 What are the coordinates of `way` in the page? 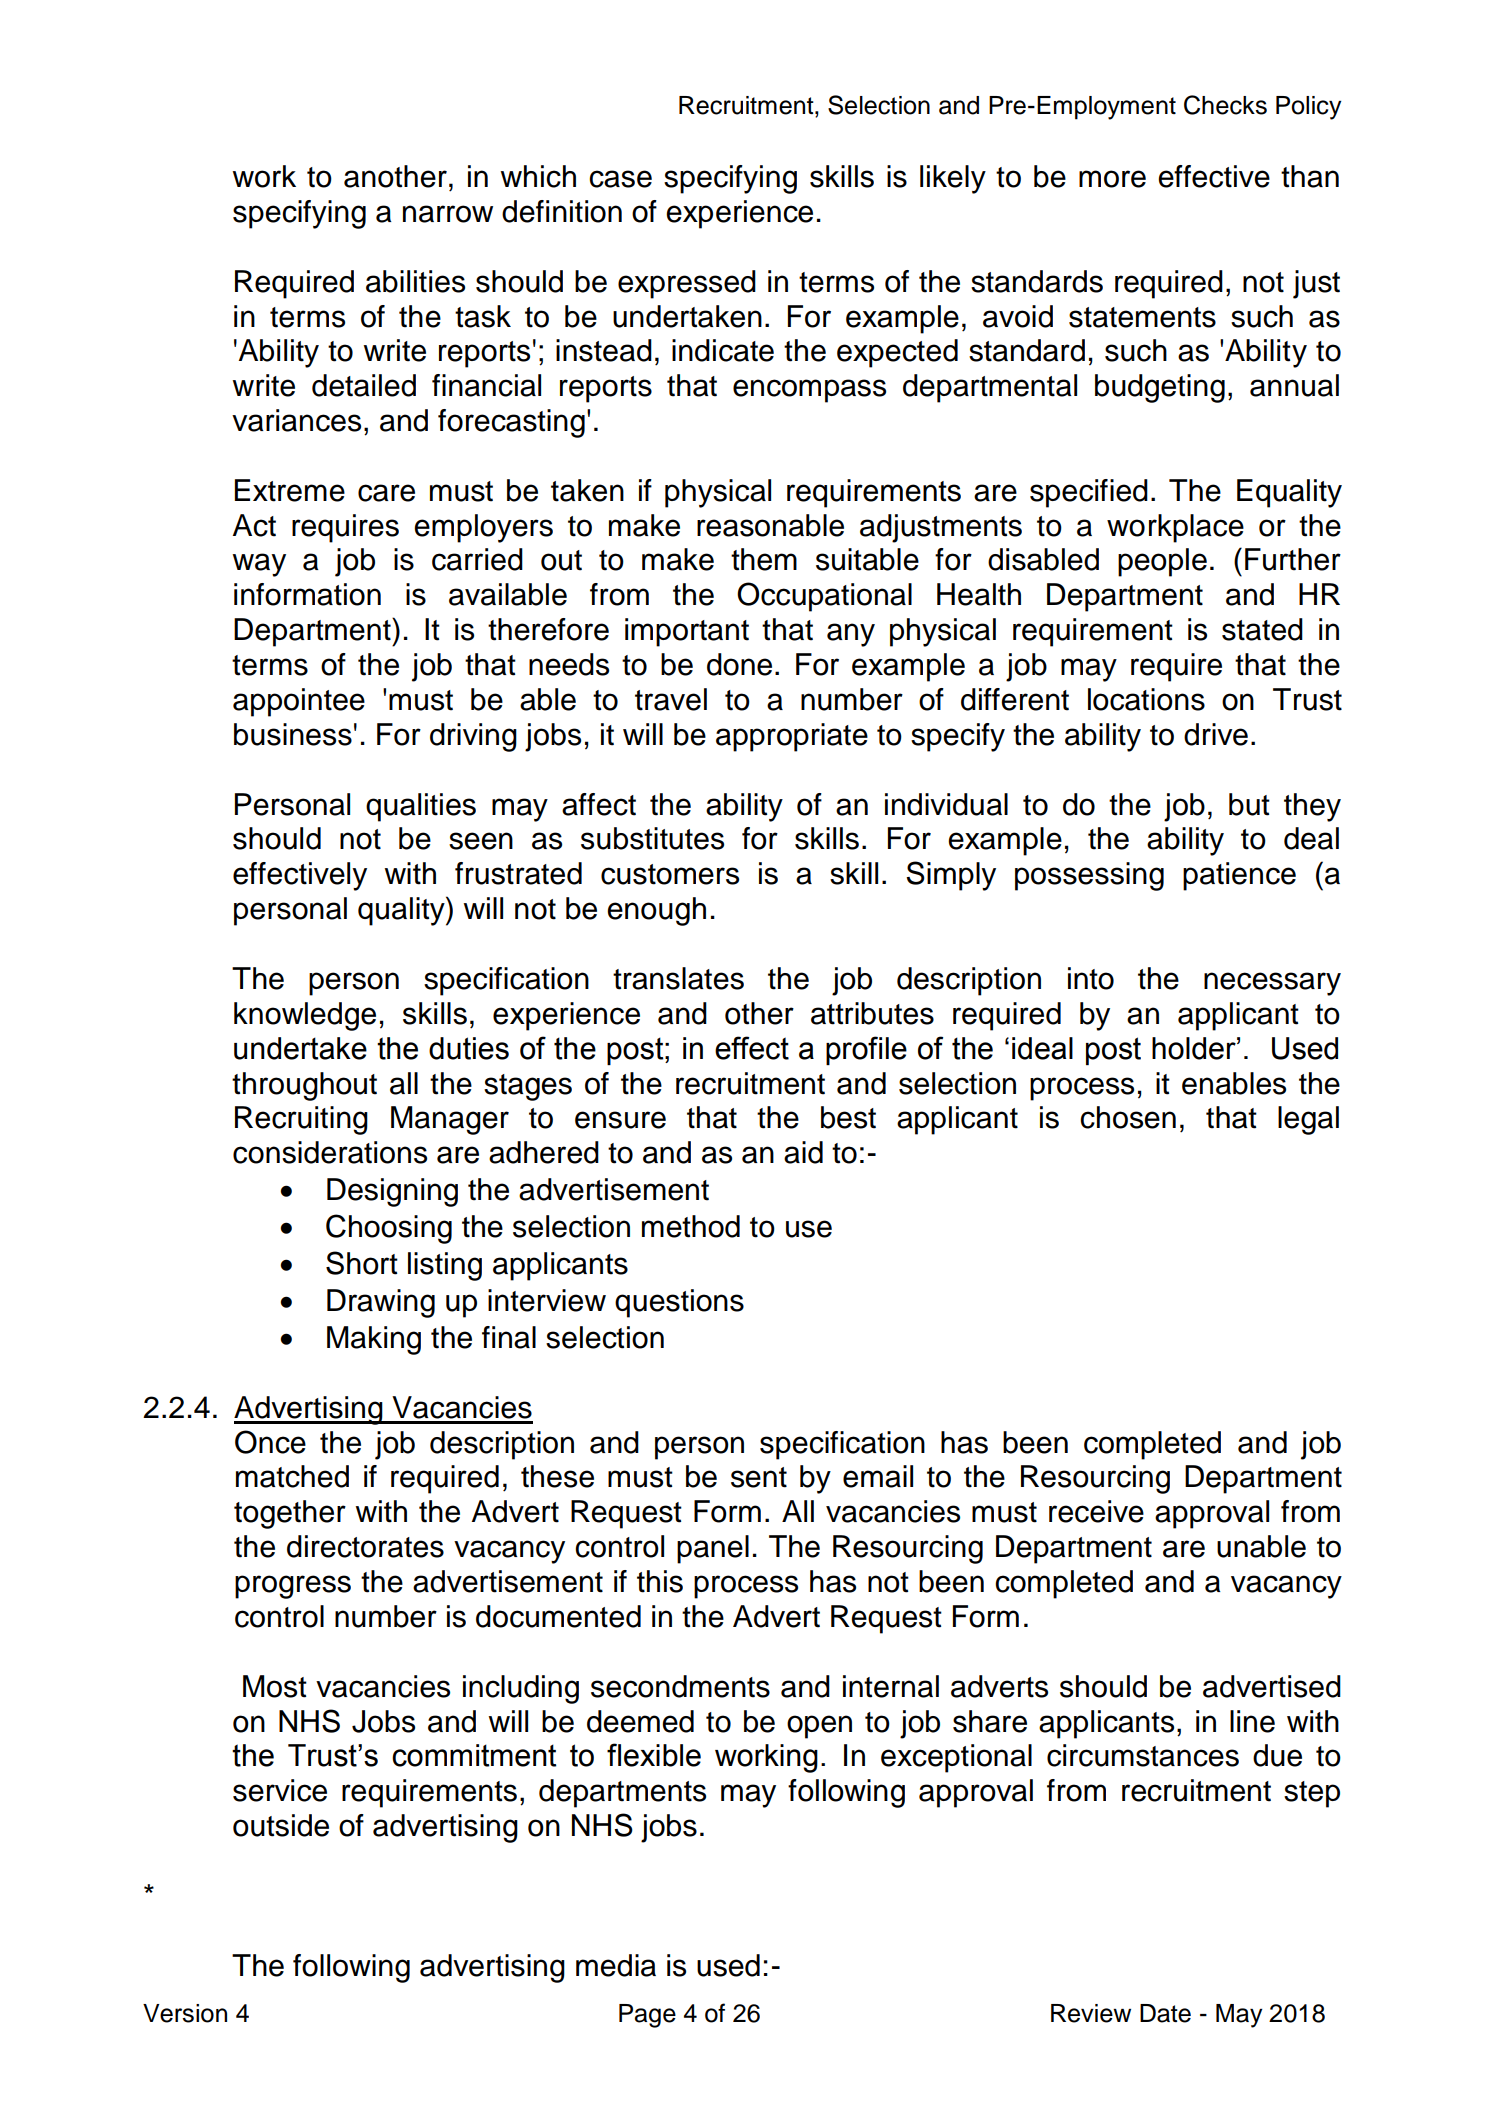 It's located at (259, 565).
